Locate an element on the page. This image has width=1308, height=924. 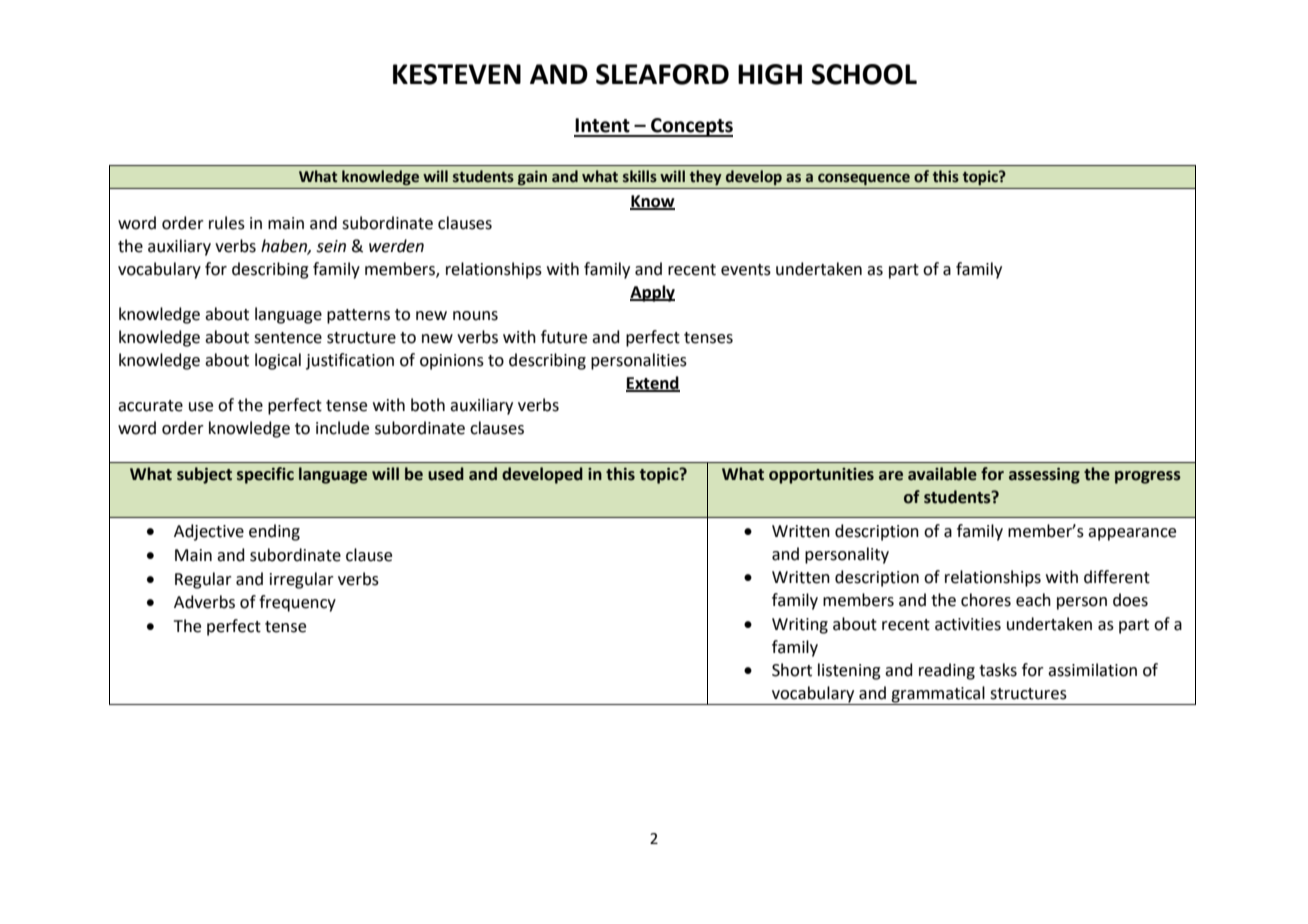
events is located at coordinates (746, 270).
